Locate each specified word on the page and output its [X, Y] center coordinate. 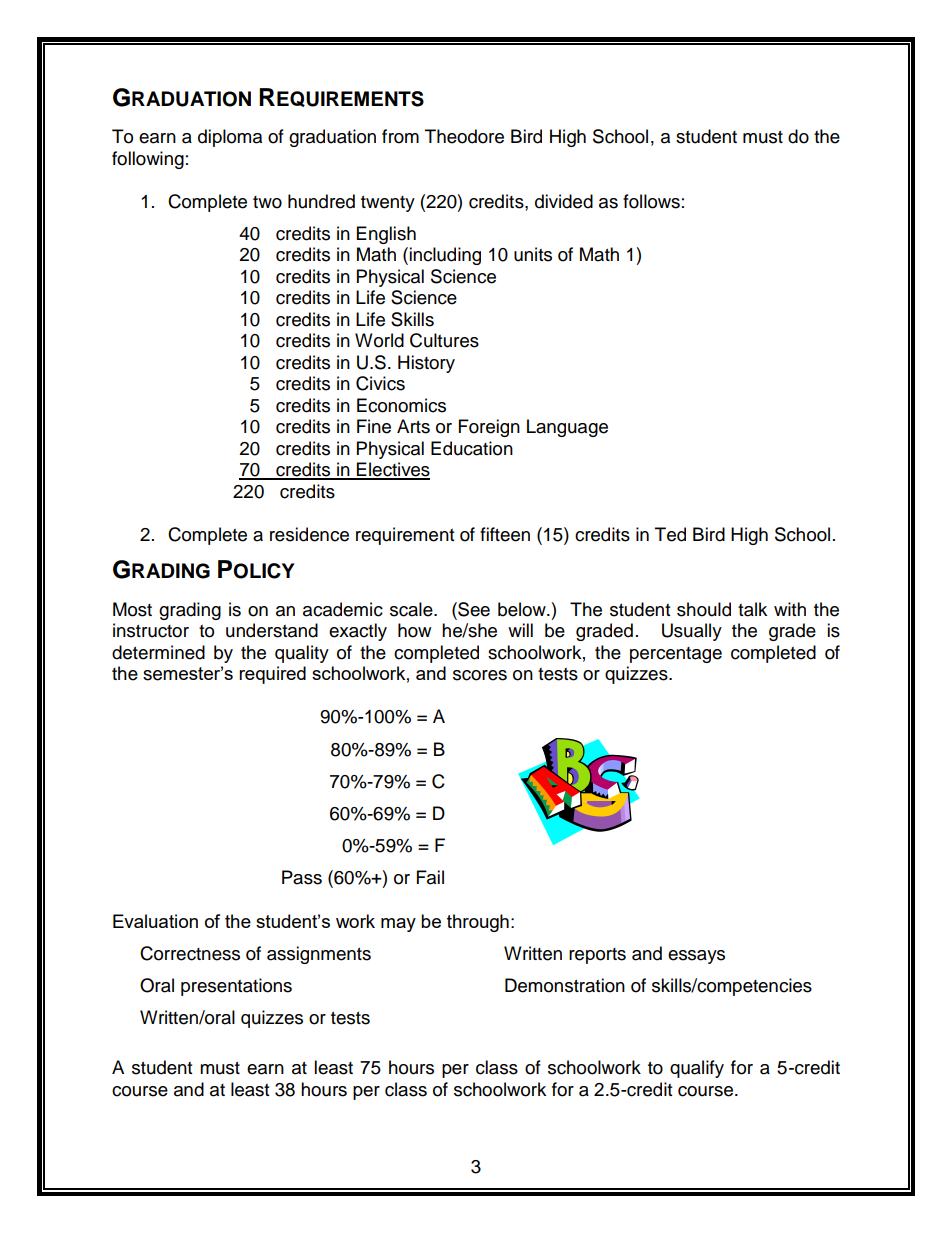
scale [412, 609]
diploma [230, 138]
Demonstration [565, 985]
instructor [151, 630]
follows [651, 201]
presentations [236, 987]
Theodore [464, 136]
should [704, 609]
